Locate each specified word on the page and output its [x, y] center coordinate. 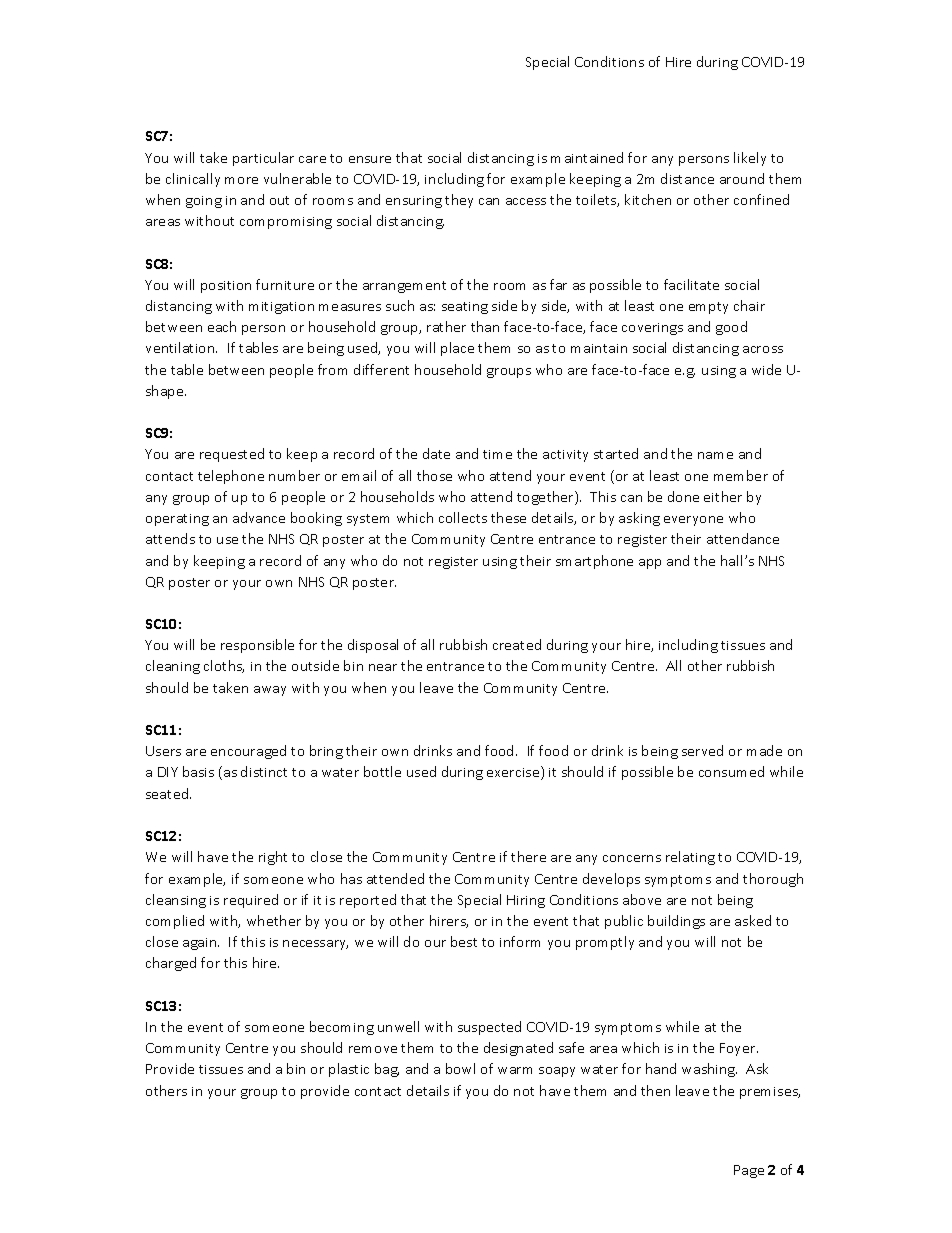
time [497, 454]
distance [687, 178]
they [459, 201]
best [464, 941]
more [241, 180]
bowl [460, 1068]
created [517, 644]
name [715, 455]
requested [232, 455]
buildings [676, 922]
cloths [224, 666]
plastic [349, 1070]
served [702, 750]
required [251, 901]
